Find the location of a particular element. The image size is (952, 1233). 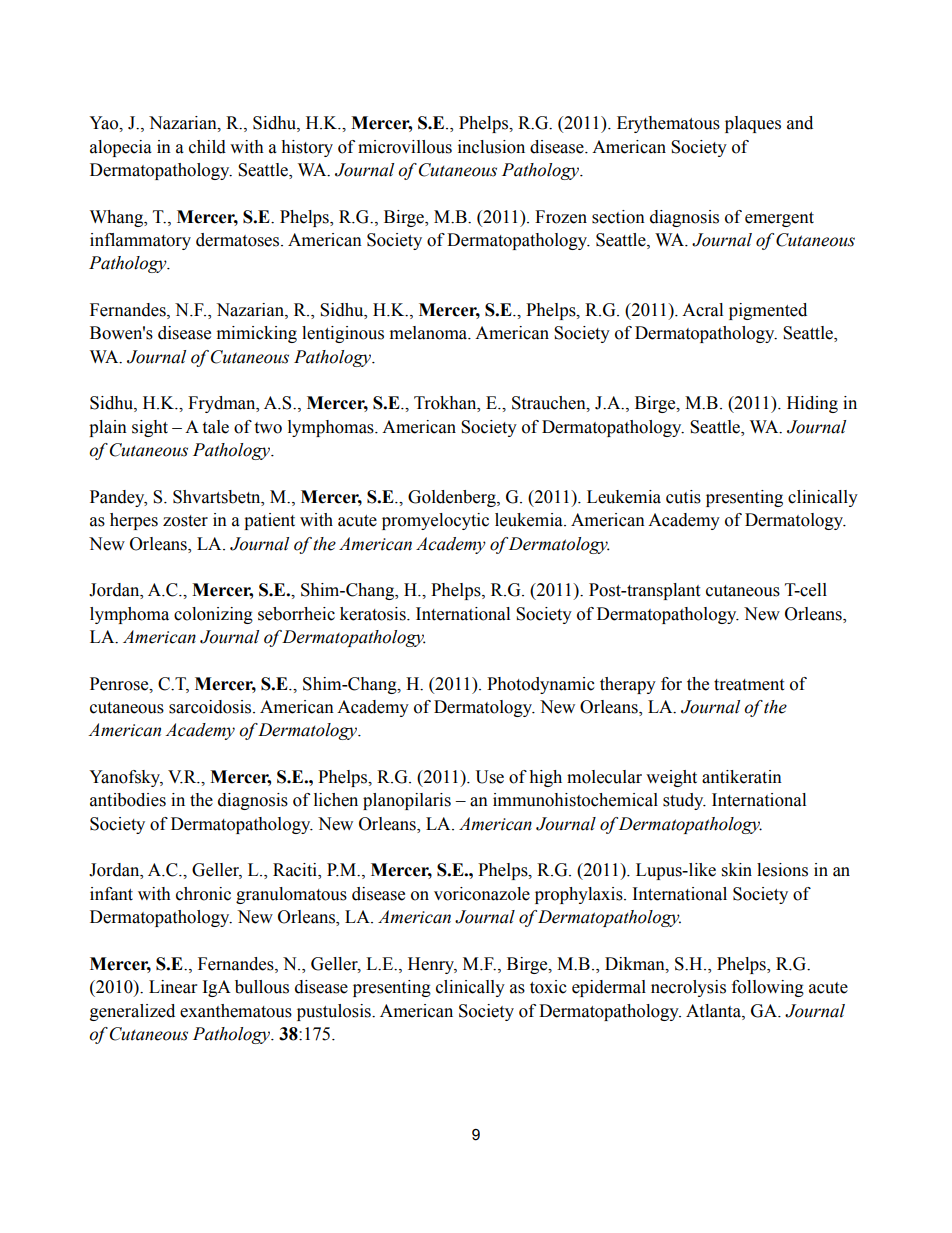

child is located at coordinates (207, 147).
